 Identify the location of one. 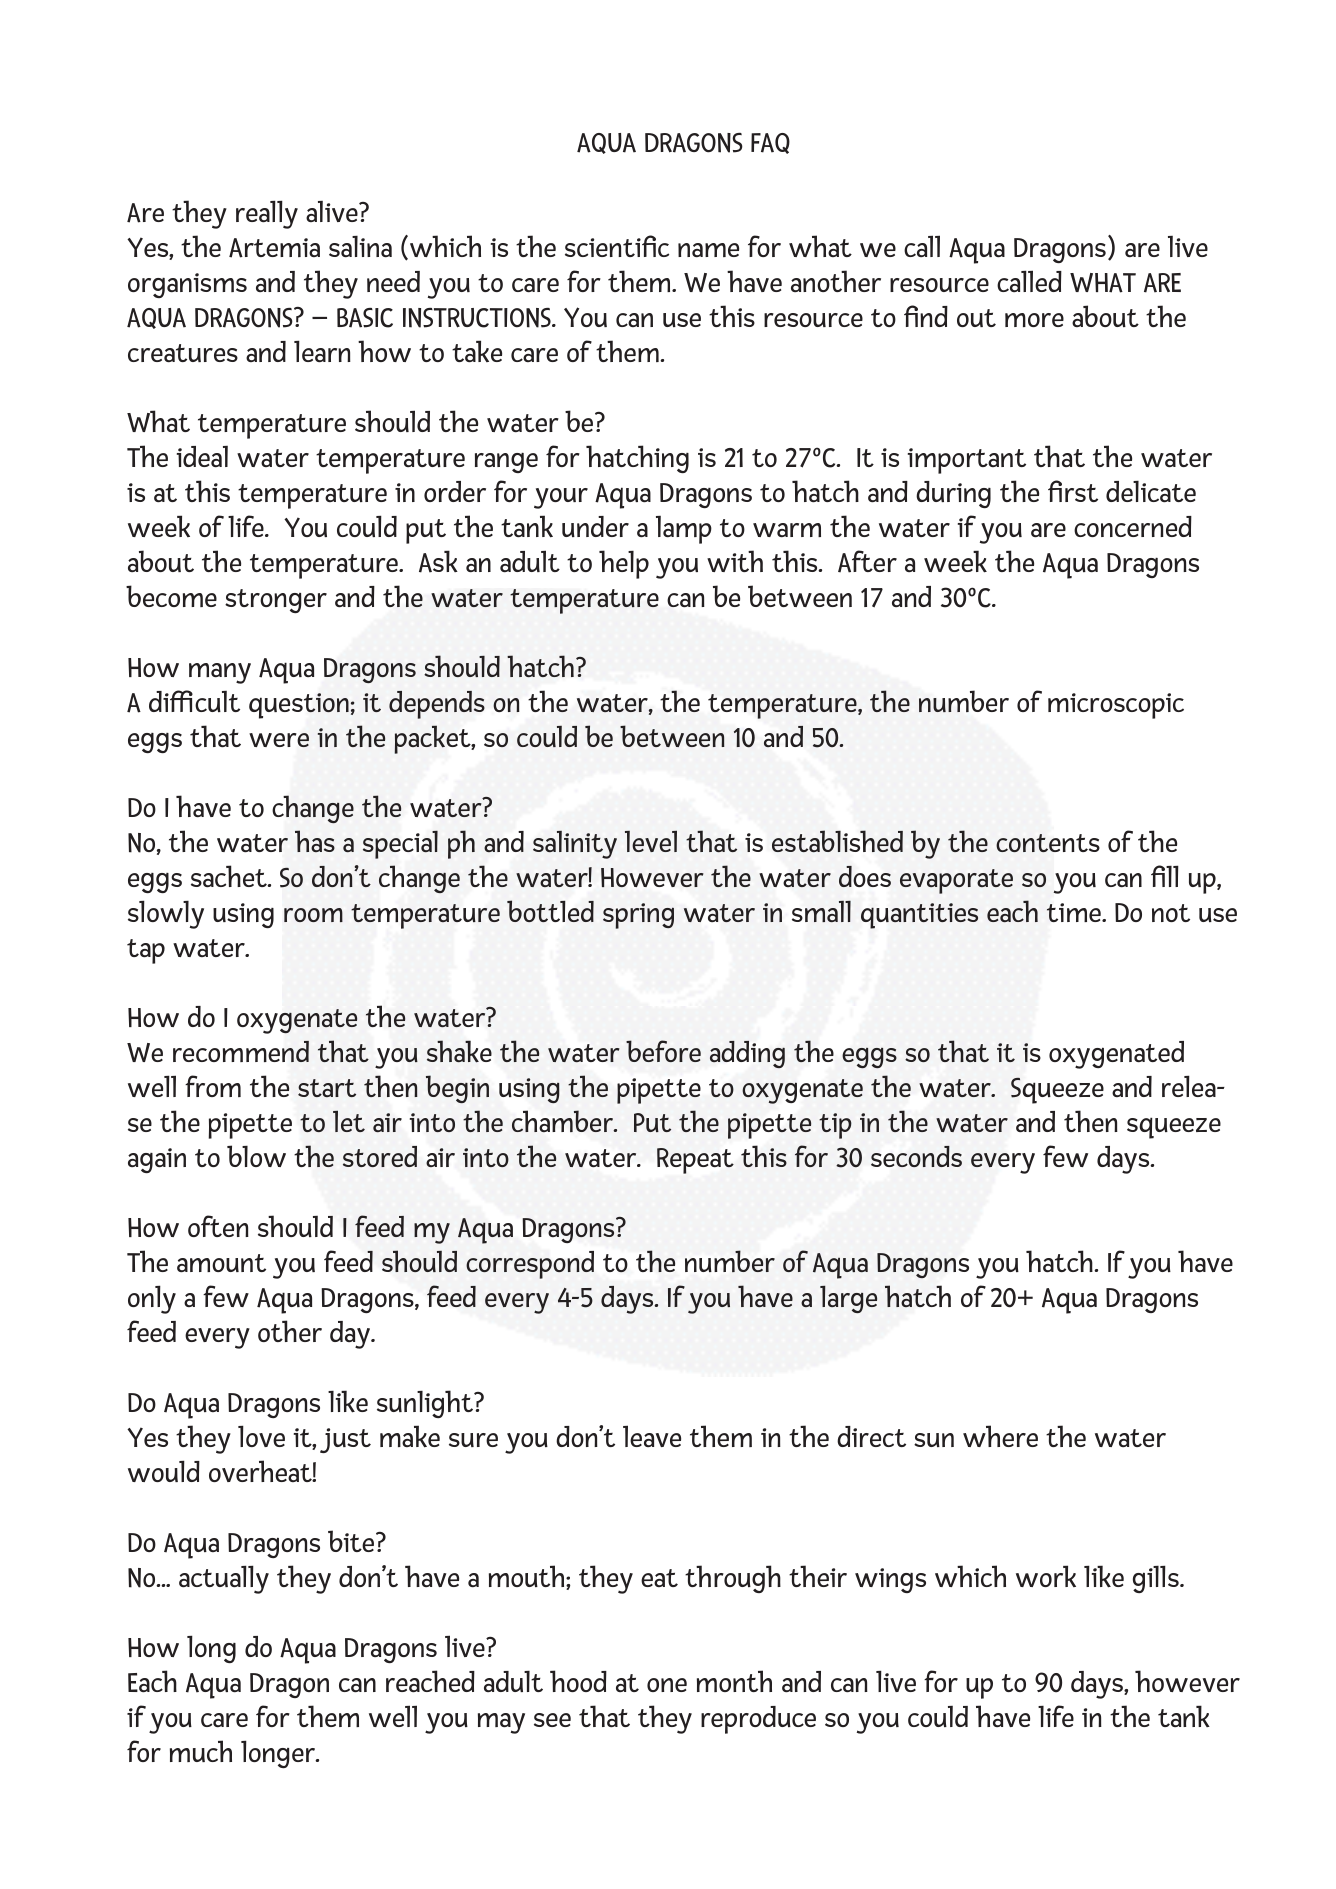
(667, 1685).
